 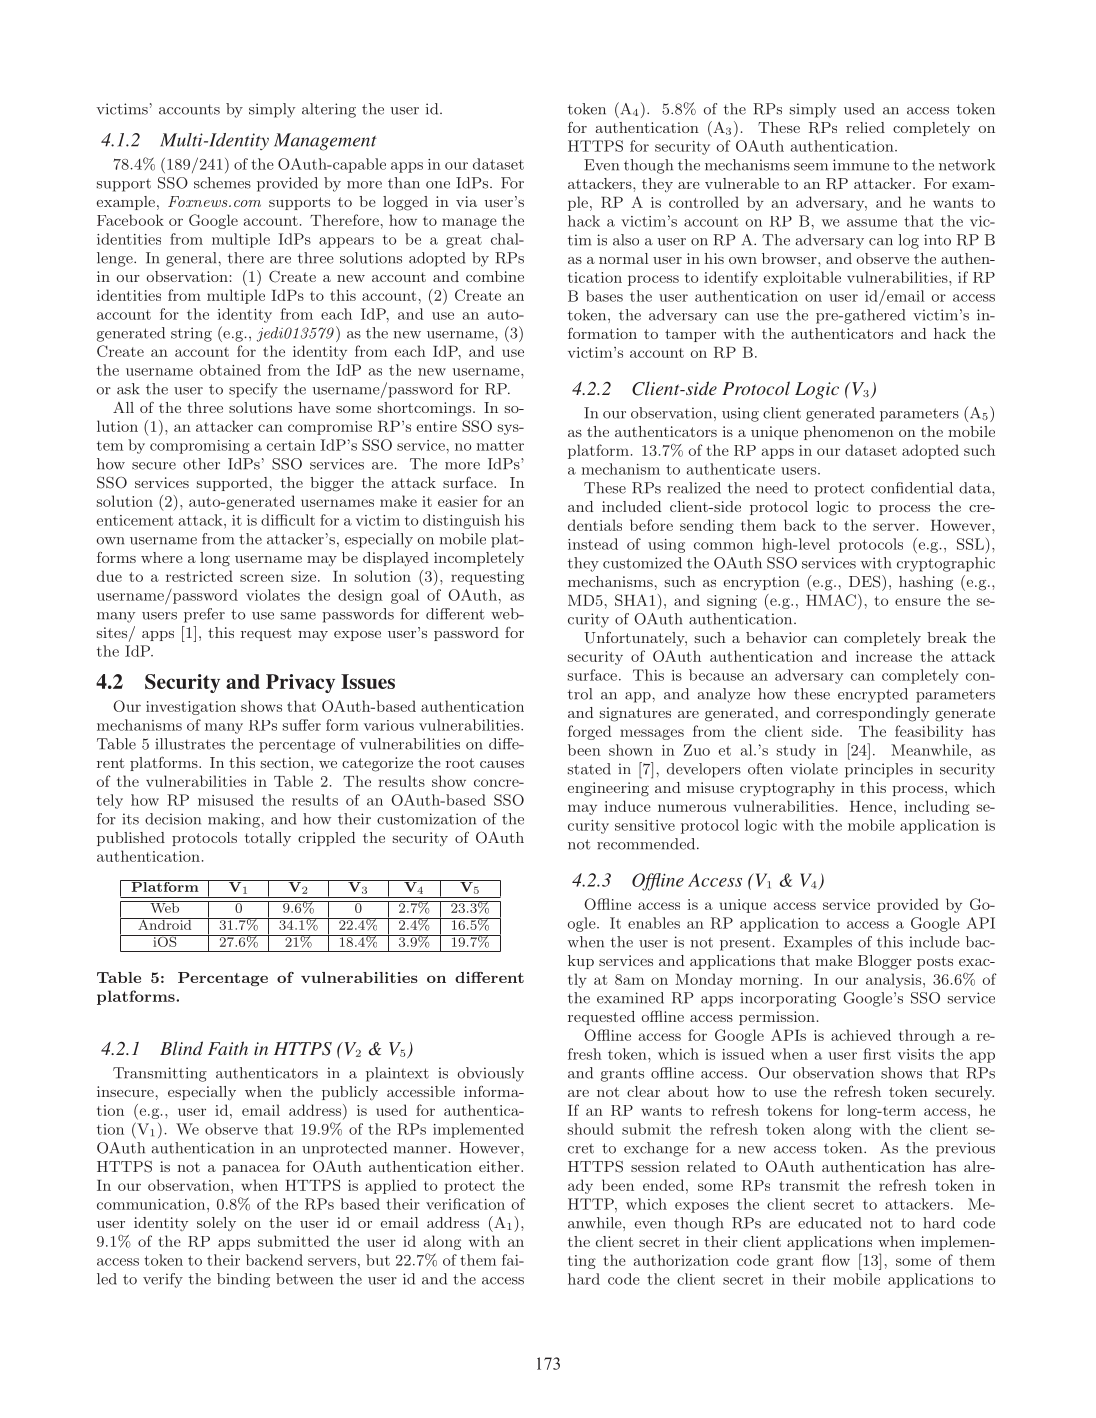 What do you see at coordinates (849, 433) in the image?
I see `phenomenon` at bounding box center [849, 433].
